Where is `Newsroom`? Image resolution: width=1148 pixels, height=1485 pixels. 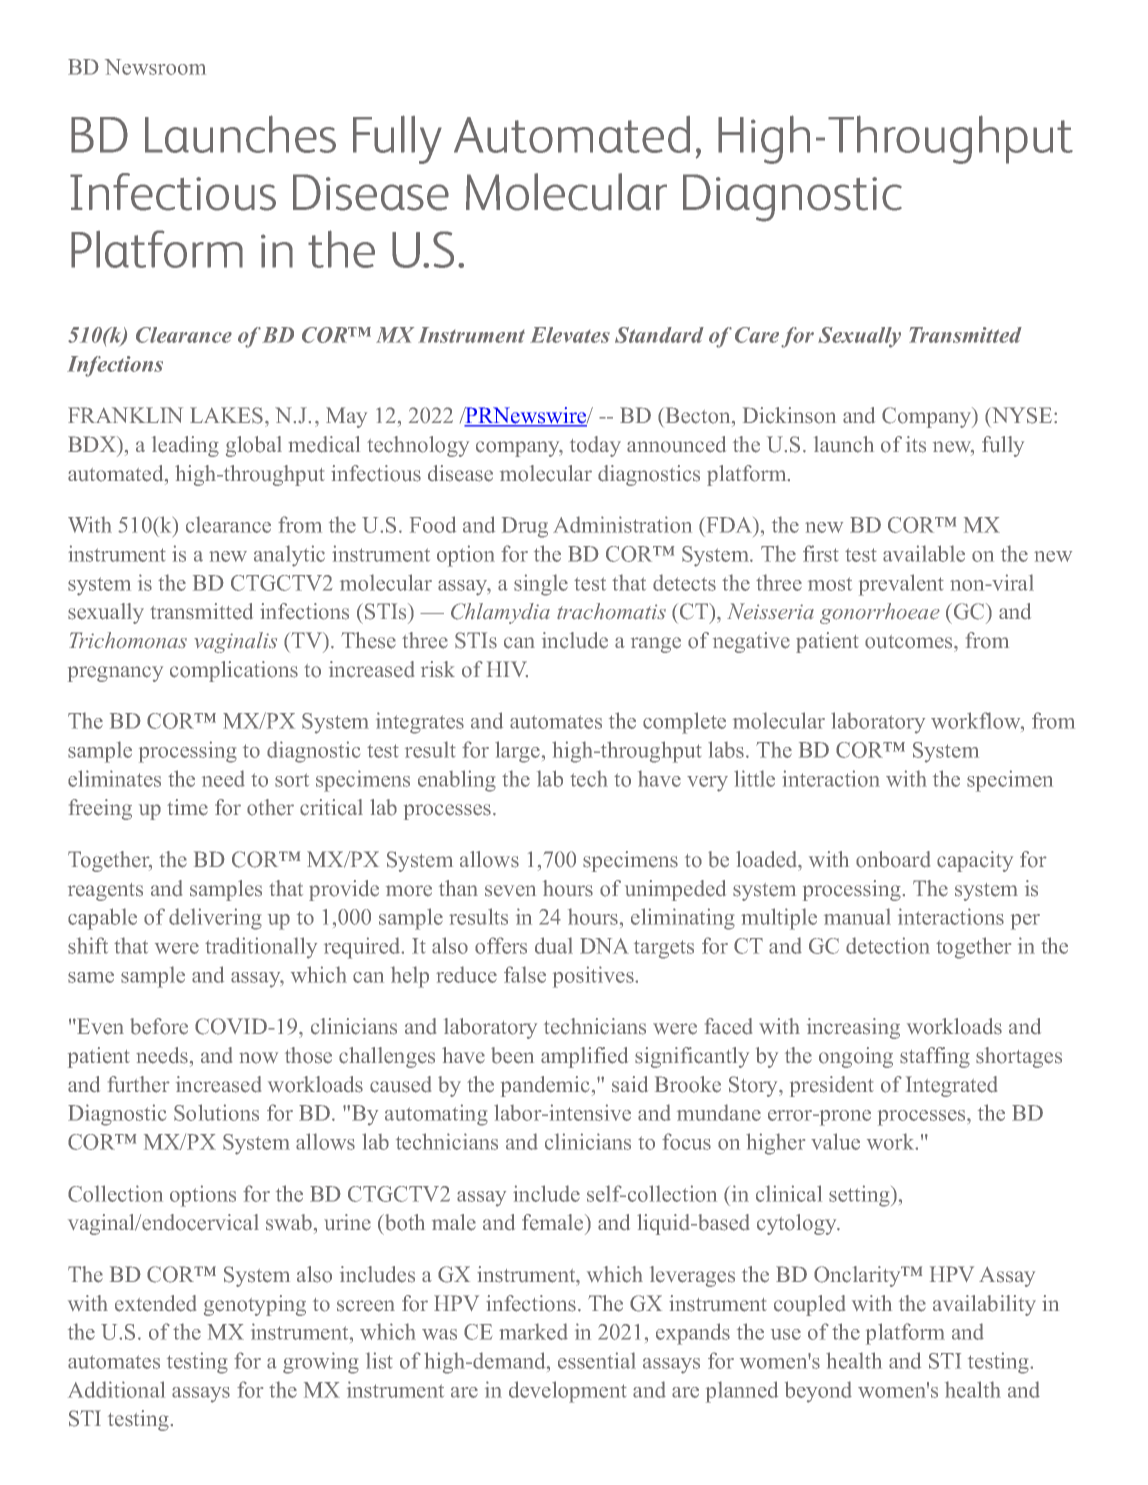
Newsroom is located at coordinates (155, 67).
